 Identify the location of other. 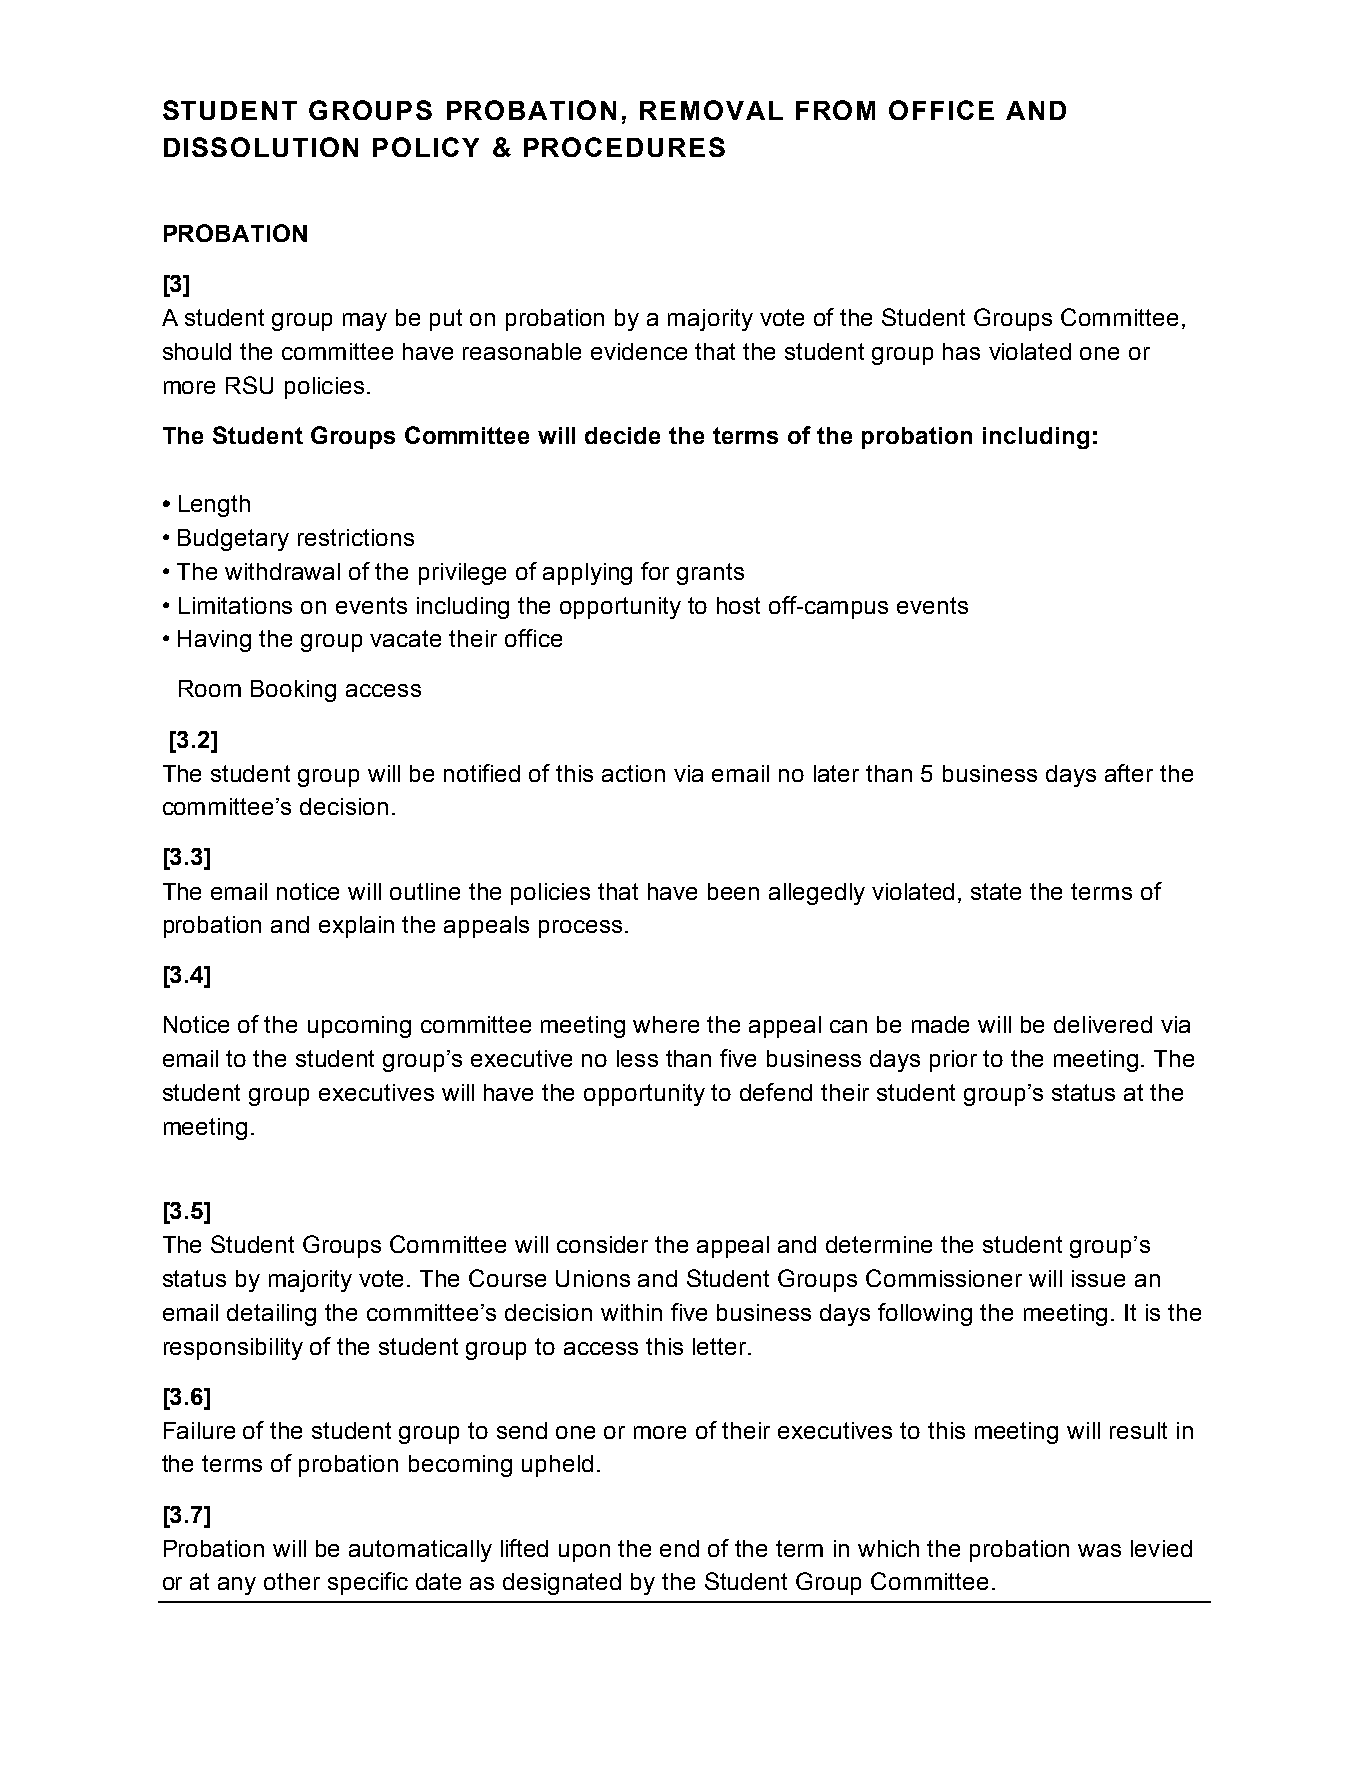
(292, 1581).
